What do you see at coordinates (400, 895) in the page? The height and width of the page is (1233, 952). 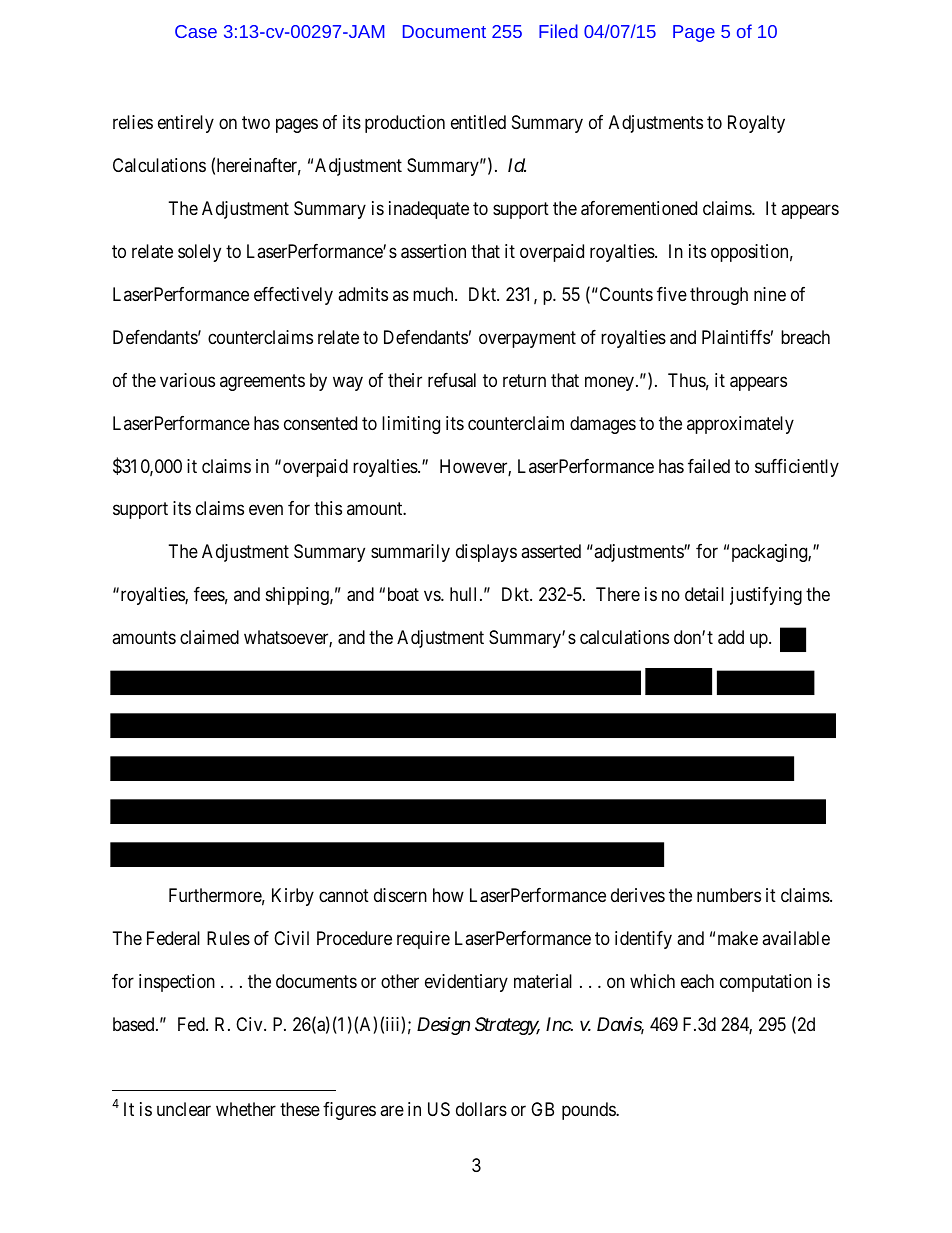 I see `discern` at bounding box center [400, 895].
